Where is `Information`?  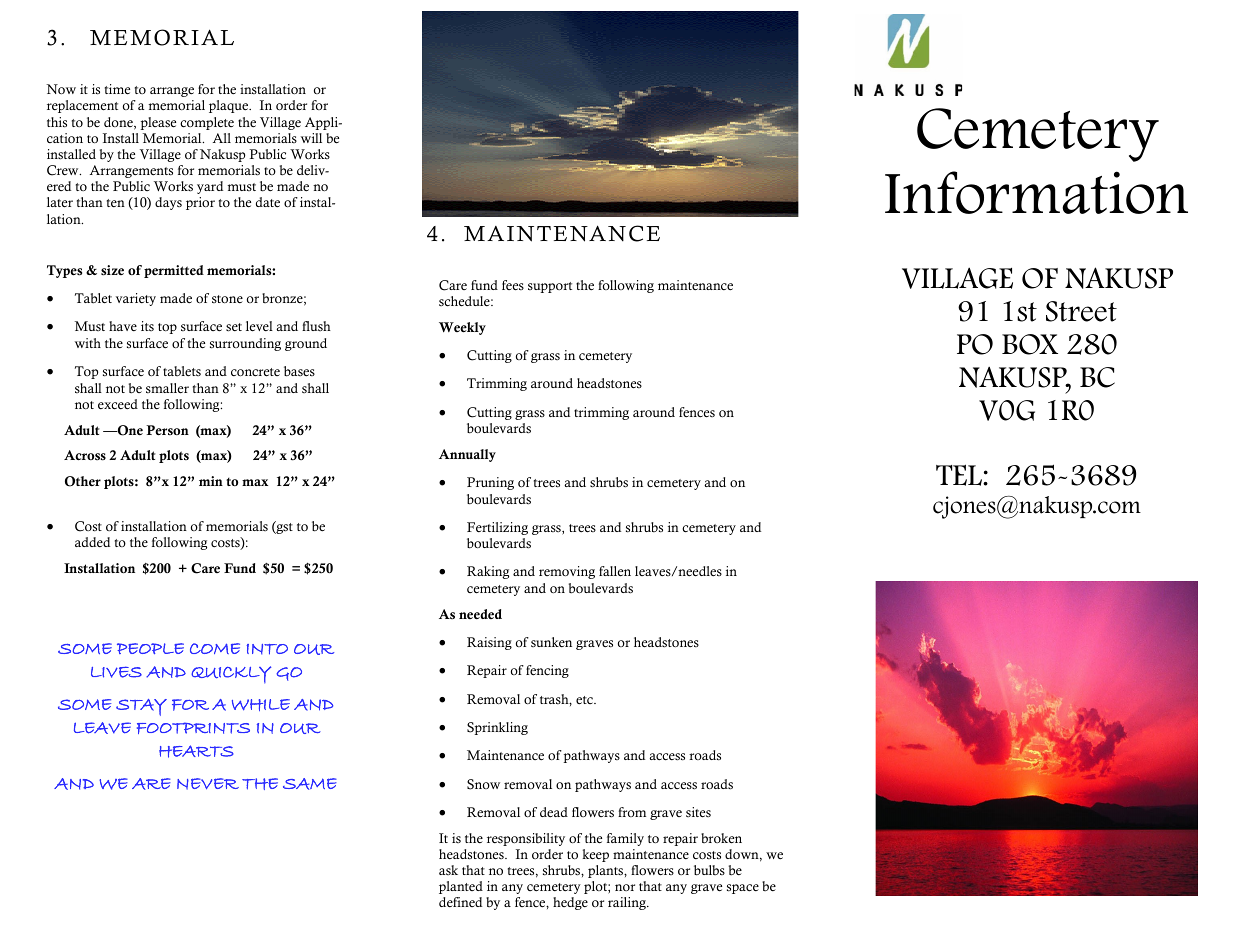 Information is located at coordinates (1036, 192).
